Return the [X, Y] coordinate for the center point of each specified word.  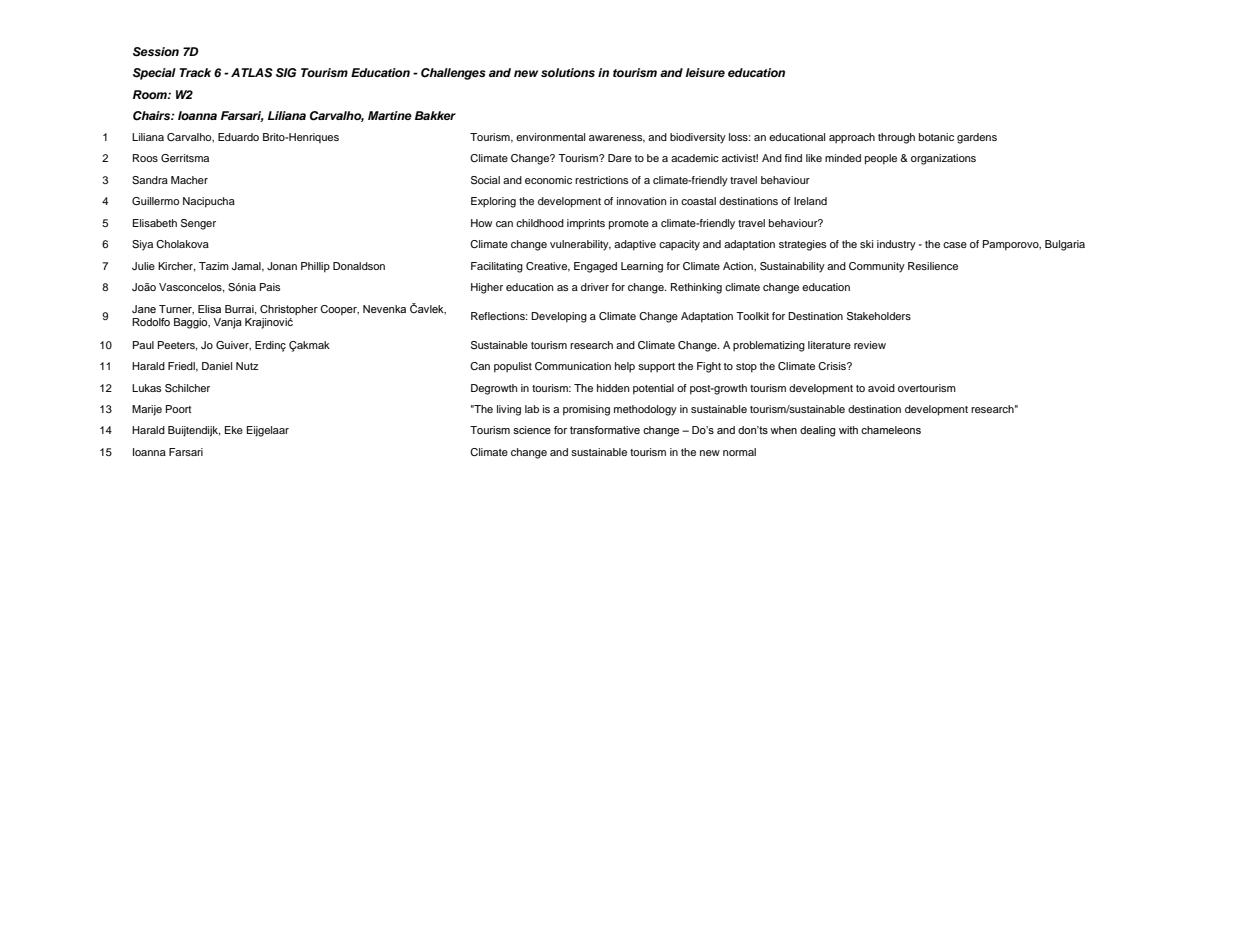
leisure [705, 72]
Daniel [217, 366]
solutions [568, 72]
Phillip [315, 267]
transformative [605, 430]
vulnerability [580, 245]
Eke [234, 430]
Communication [573, 366]
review [870, 345]
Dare [620, 158]
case [955, 245]
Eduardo [238, 137]
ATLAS [252, 73]
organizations [943, 159]
